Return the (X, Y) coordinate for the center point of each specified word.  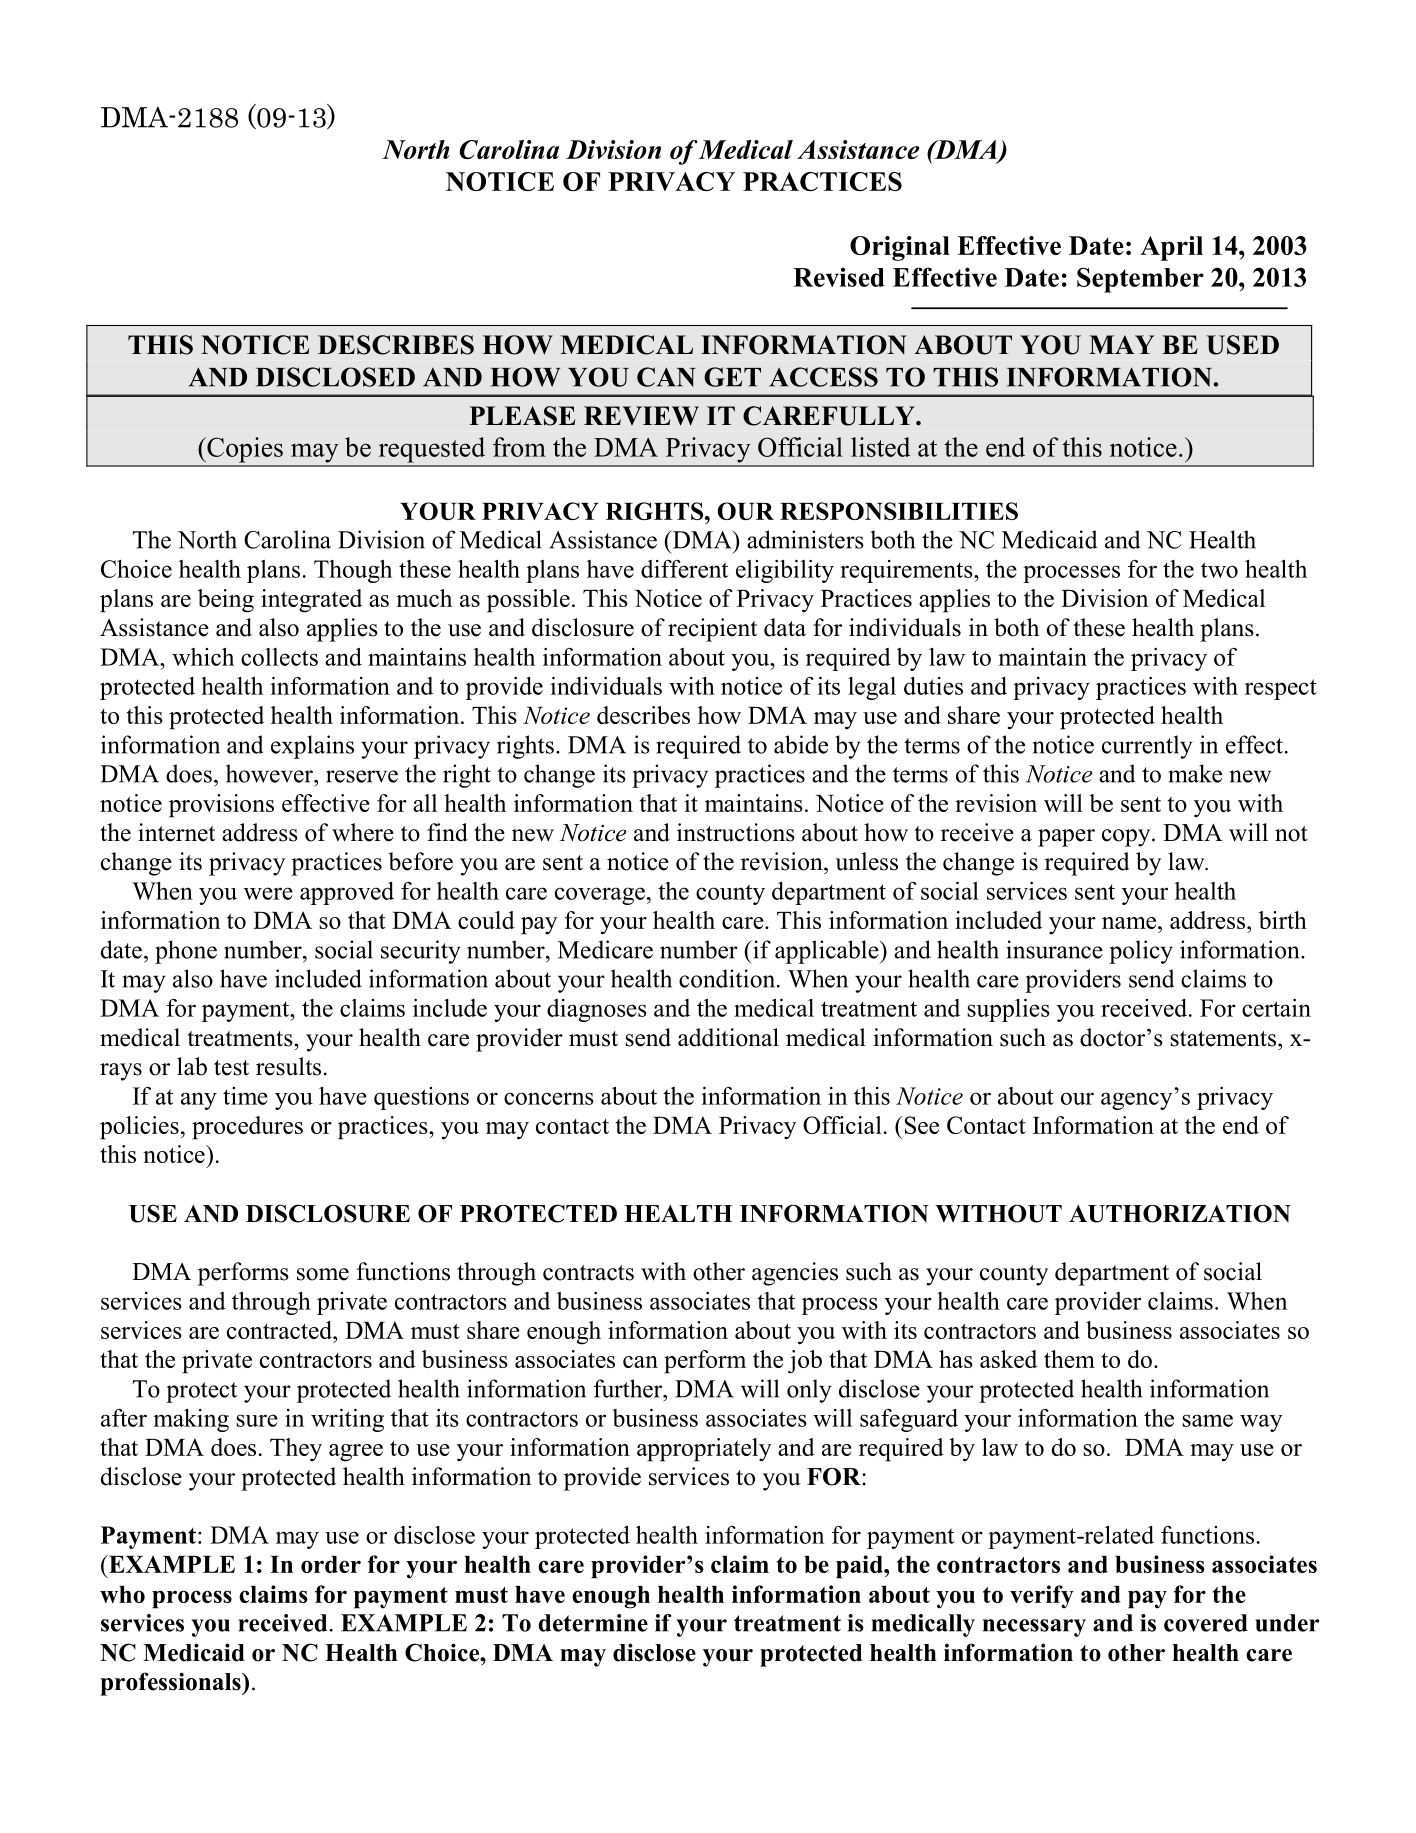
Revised (839, 277)
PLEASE (522, 416)
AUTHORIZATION (1180, 1214)
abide (801, 744)
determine (593, 1623)
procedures (247, 1128)
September (1140, 280)
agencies (795, 1274)
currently (1147, 747)
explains (312, 747)
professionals (171, 1684)
